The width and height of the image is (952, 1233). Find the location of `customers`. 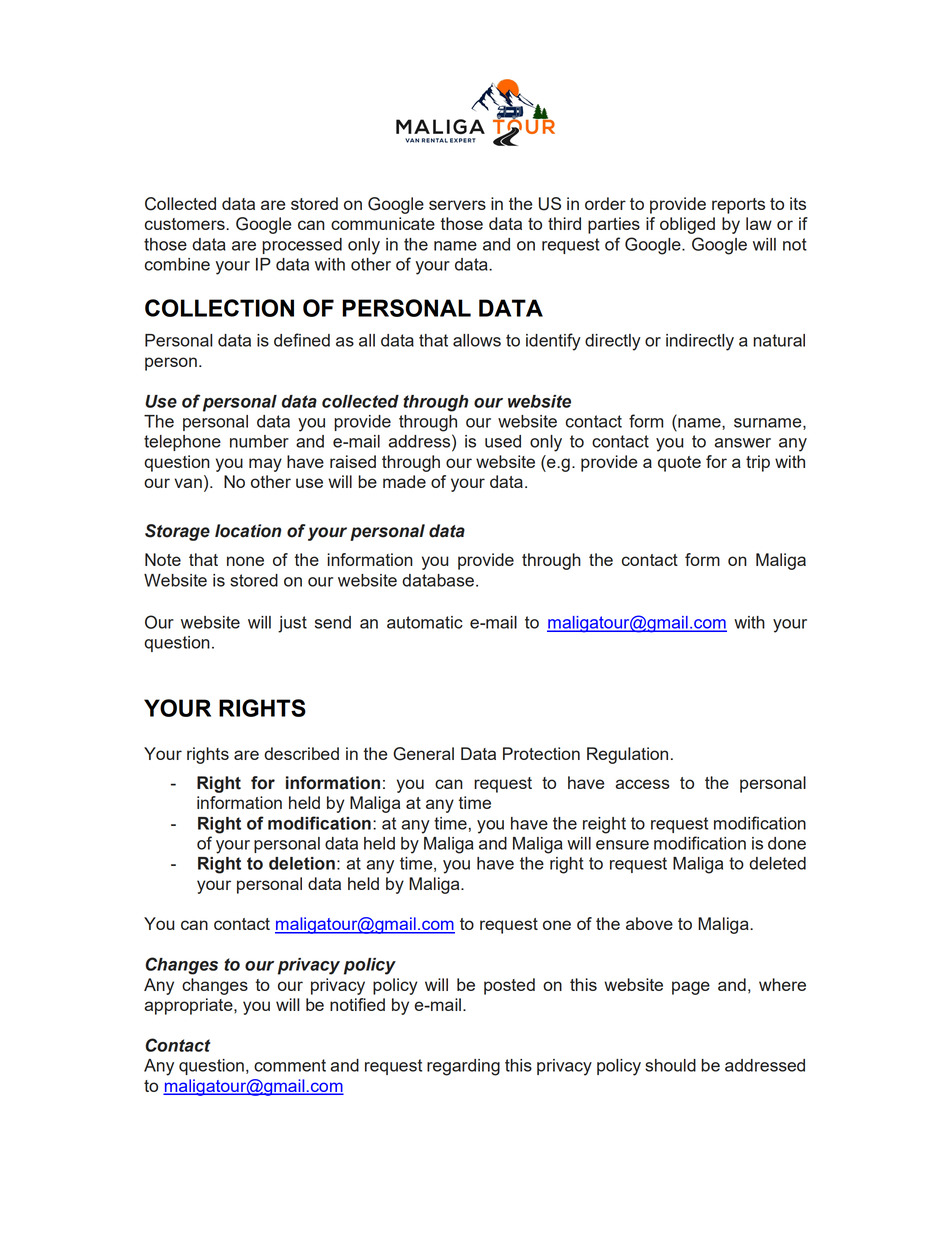

customers is located at coordinates (186, 224).
